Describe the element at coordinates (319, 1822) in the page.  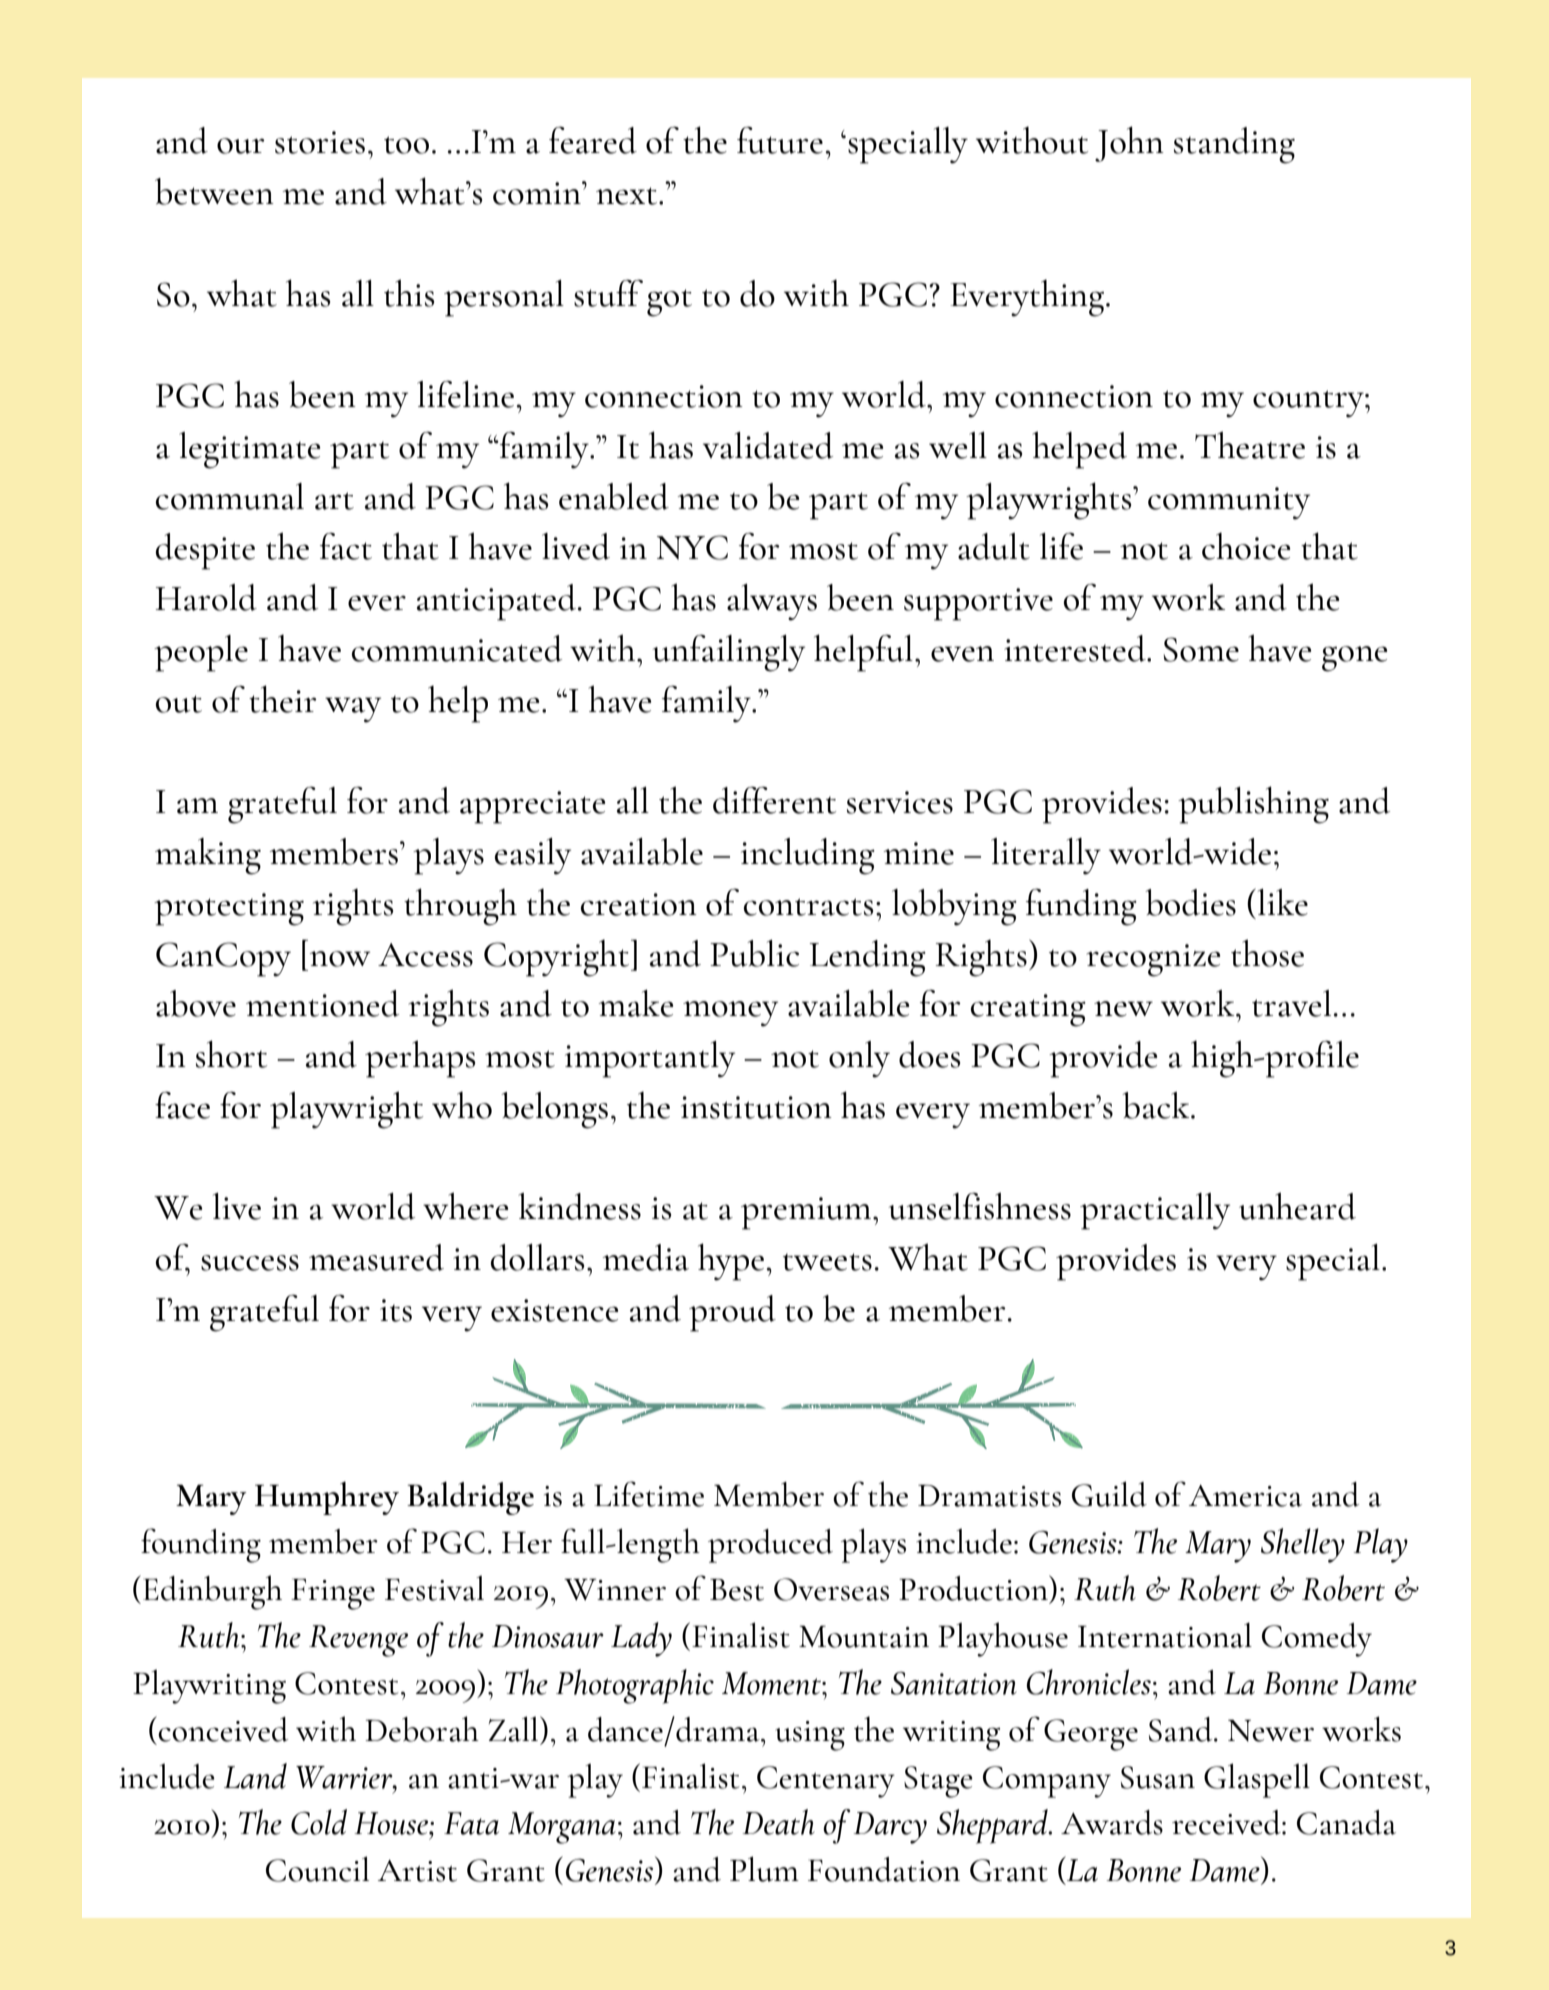
I see `Cold` at that location.
